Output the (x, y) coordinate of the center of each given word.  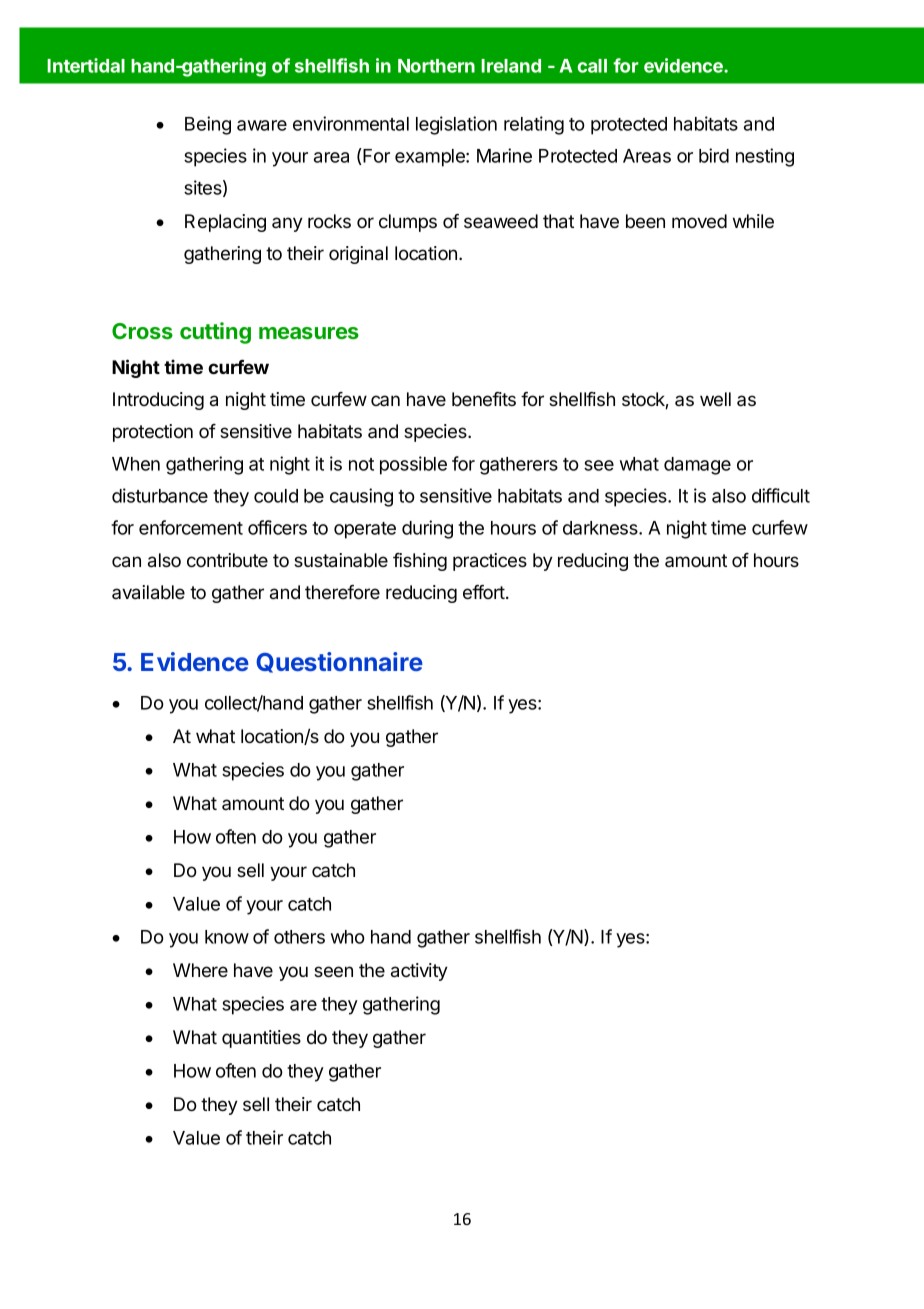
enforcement (191, 527)
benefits (484, 399)
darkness (601, 528)
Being (208, 125)
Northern (436, 66)
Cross (142, 331)
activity (419, 972)
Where (200, 970)
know (227, 937)
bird (714, 155)
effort (485, 592)
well (715, 399)
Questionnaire (339, 662)
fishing (420, 562)
